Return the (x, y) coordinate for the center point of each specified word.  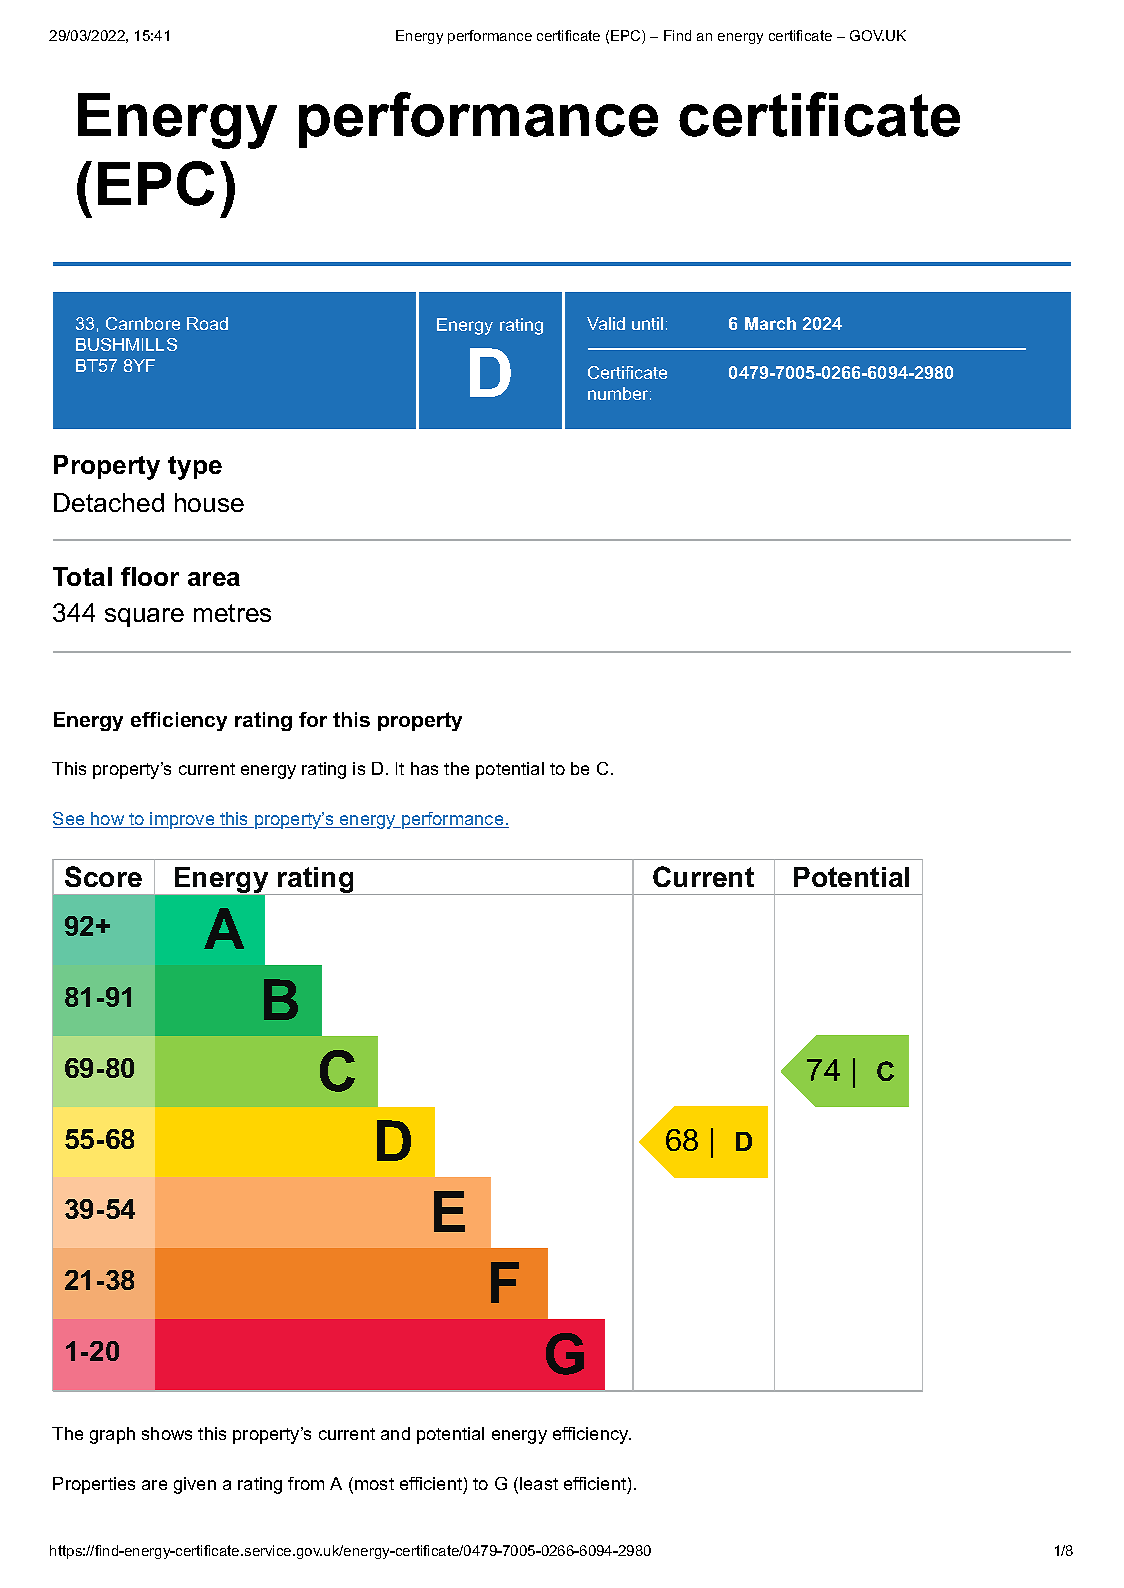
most (374, 1484)
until (647, 323)
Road (207, 323)
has (424, 768)
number (619, 393)
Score (103, 876)
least (539, 1483)
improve (183, 820)
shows (167, 1433)
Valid (606, 323)
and (395, 1433)
